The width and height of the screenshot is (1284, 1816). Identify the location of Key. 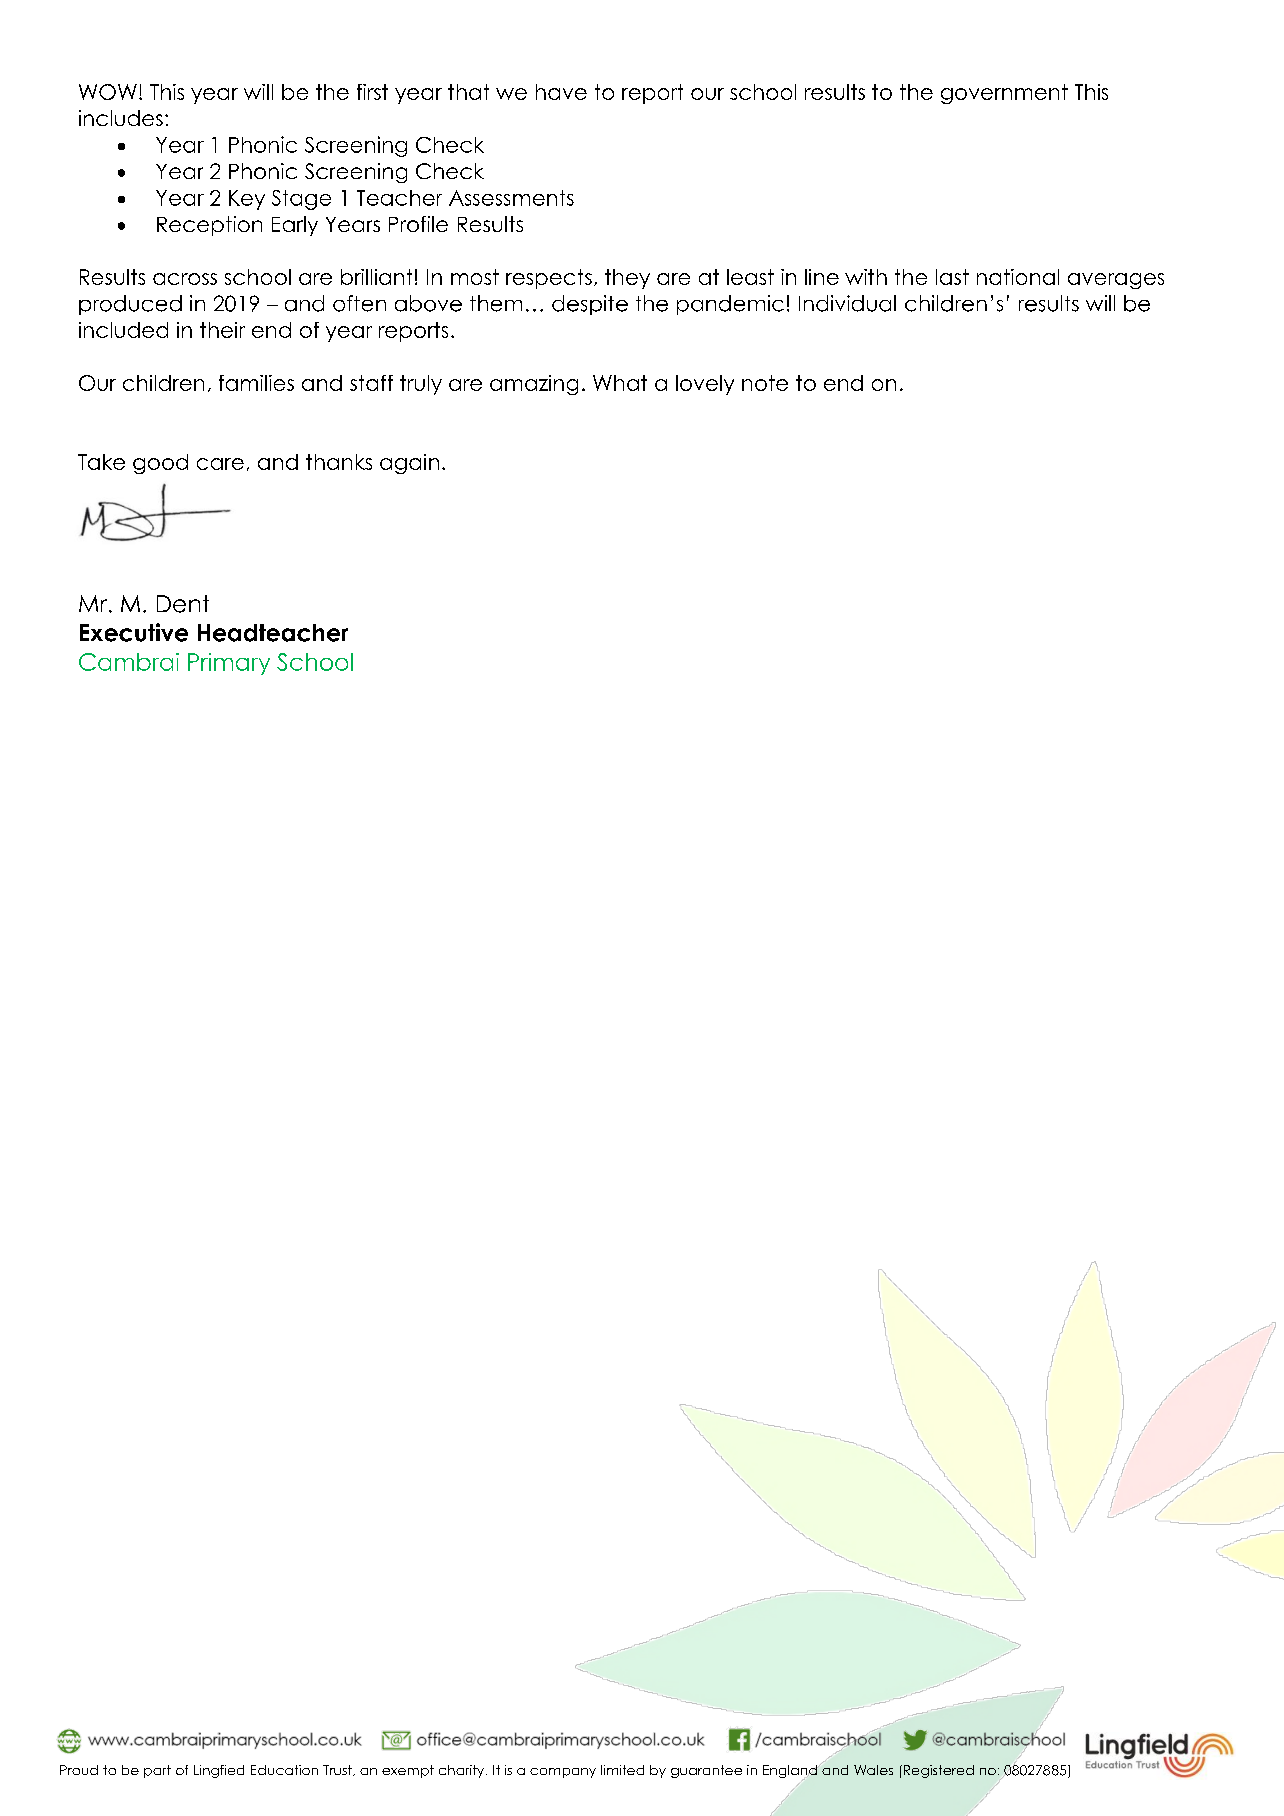
(247, 200).
